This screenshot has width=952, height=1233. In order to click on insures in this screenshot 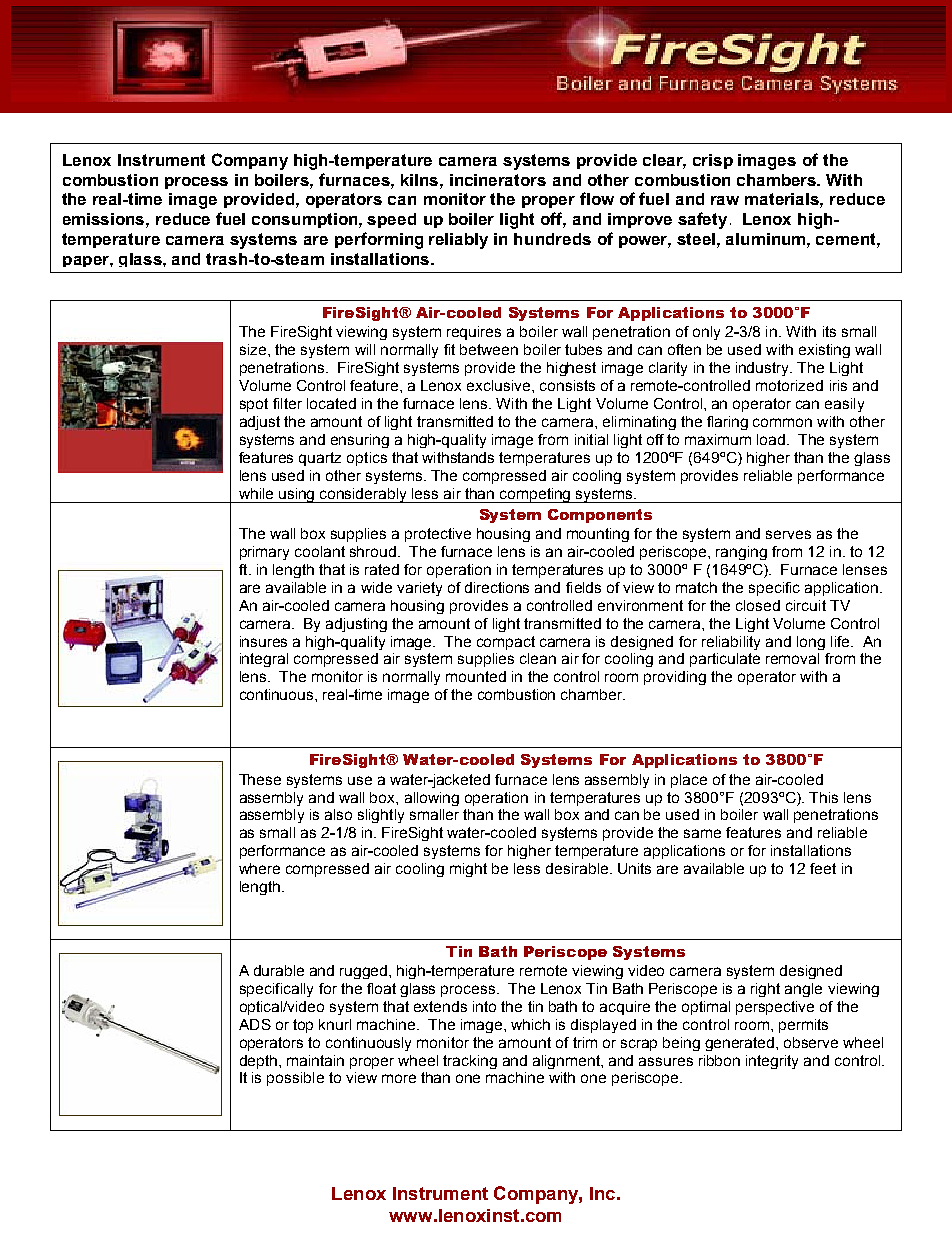, I will do `click(263, 641)`.
